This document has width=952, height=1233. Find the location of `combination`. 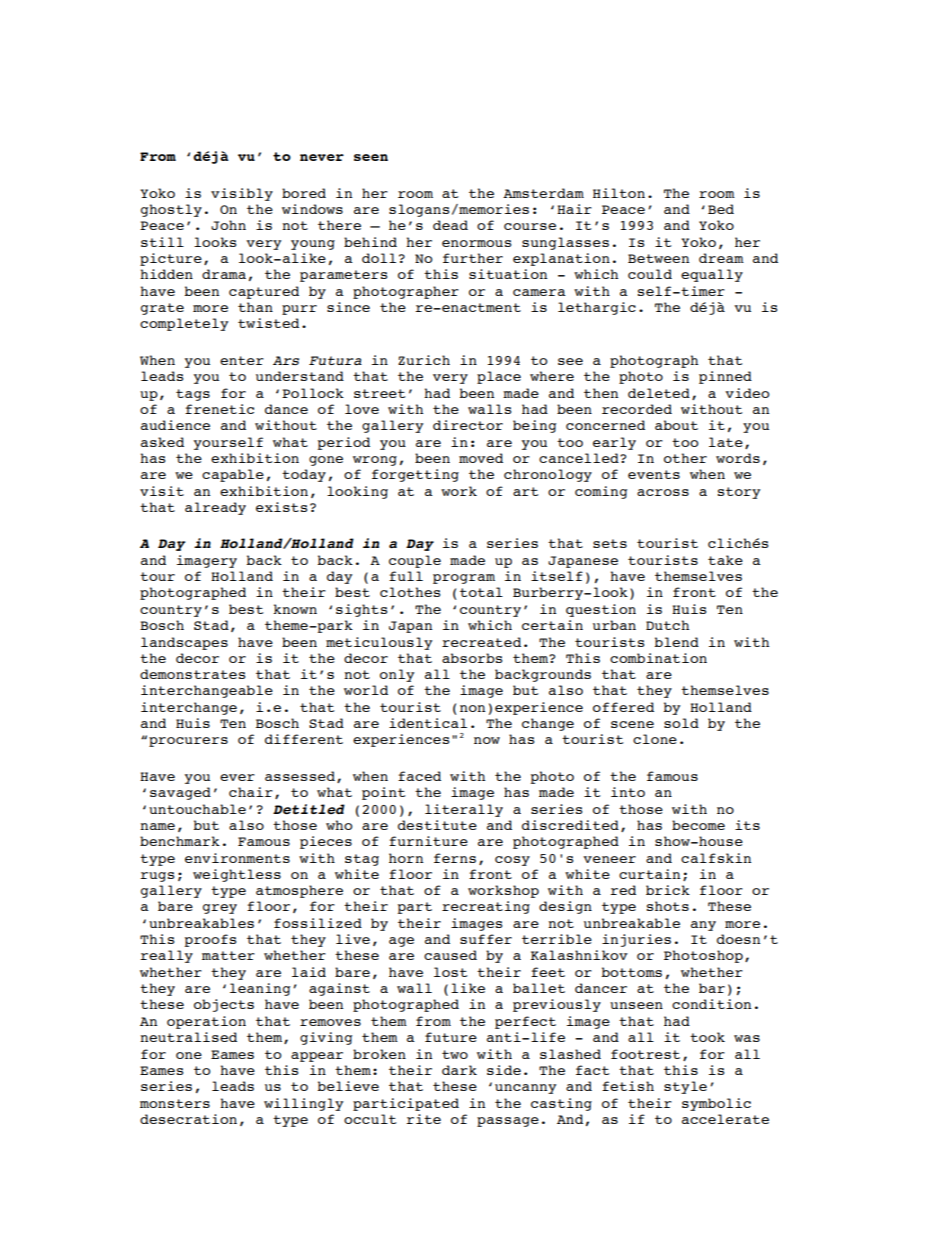

combination is located at coordinates (658, 658).
